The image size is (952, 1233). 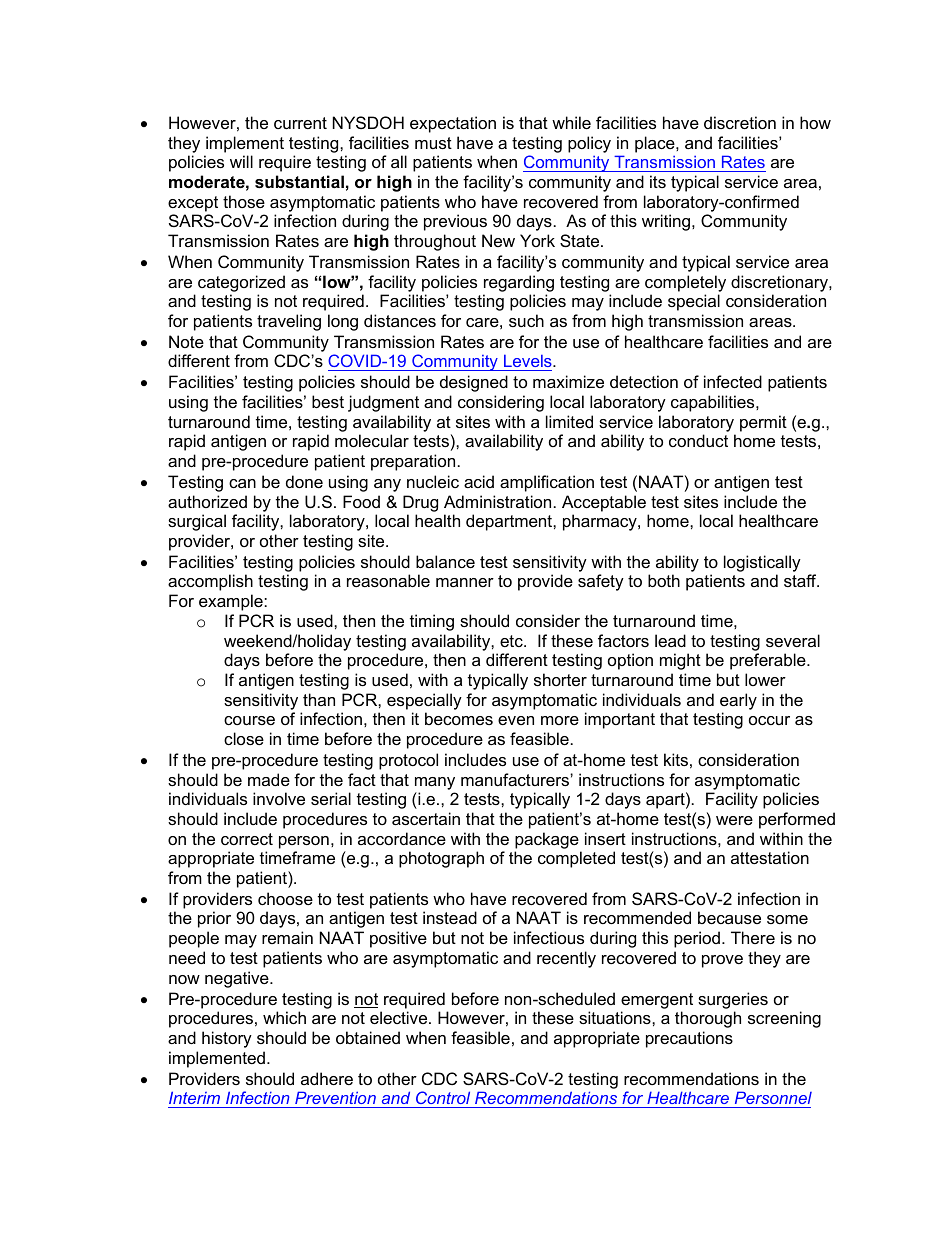 I want to click on will, so click(x=241, y=161).
